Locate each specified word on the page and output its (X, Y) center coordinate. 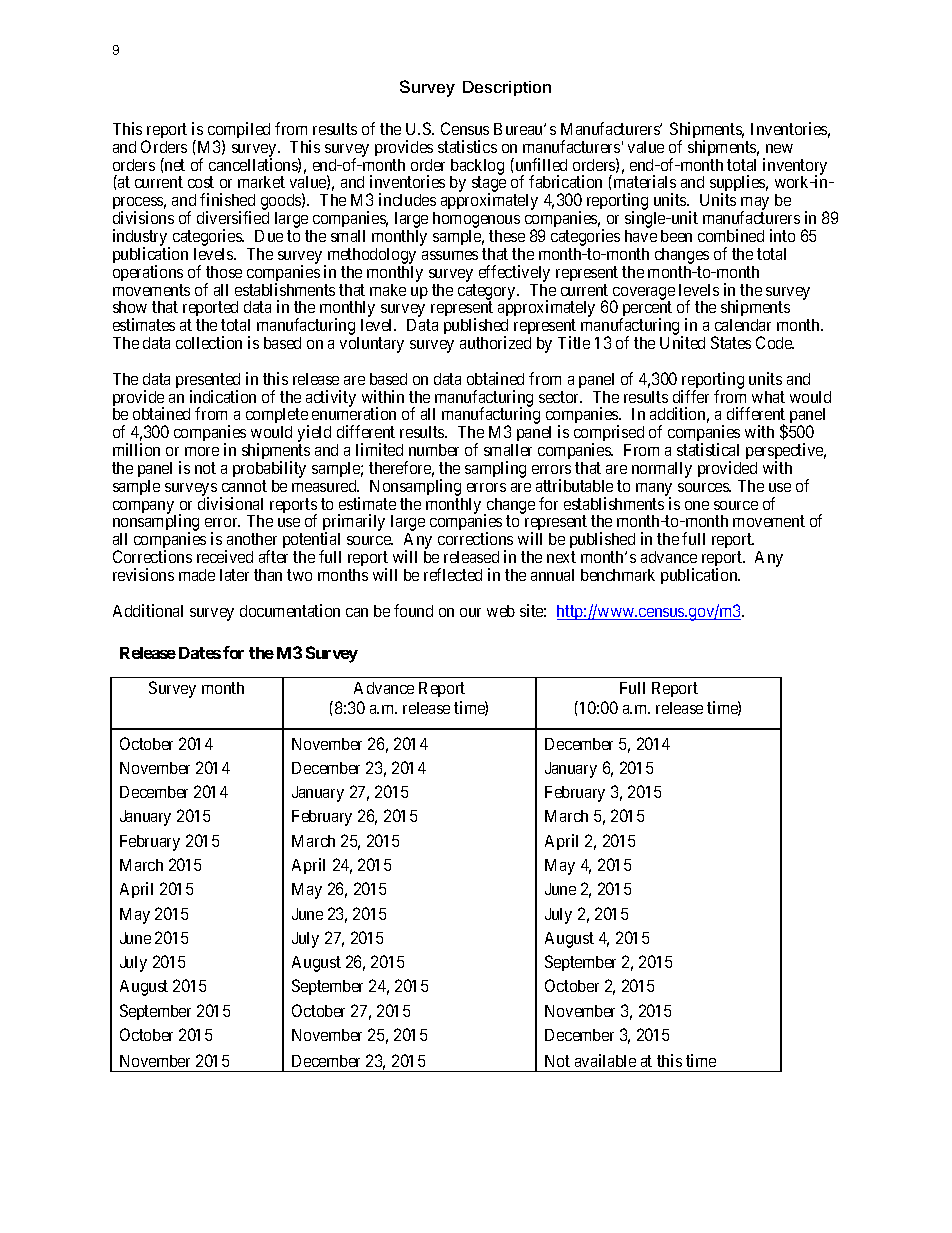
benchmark (618, 575)
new (779, 148)
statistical (708, 449)
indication (223, 396)
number (434, 450)
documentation (290, 610)
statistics (467, 146)
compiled (238, 132)
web (501, 611)
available (605, 1060)
